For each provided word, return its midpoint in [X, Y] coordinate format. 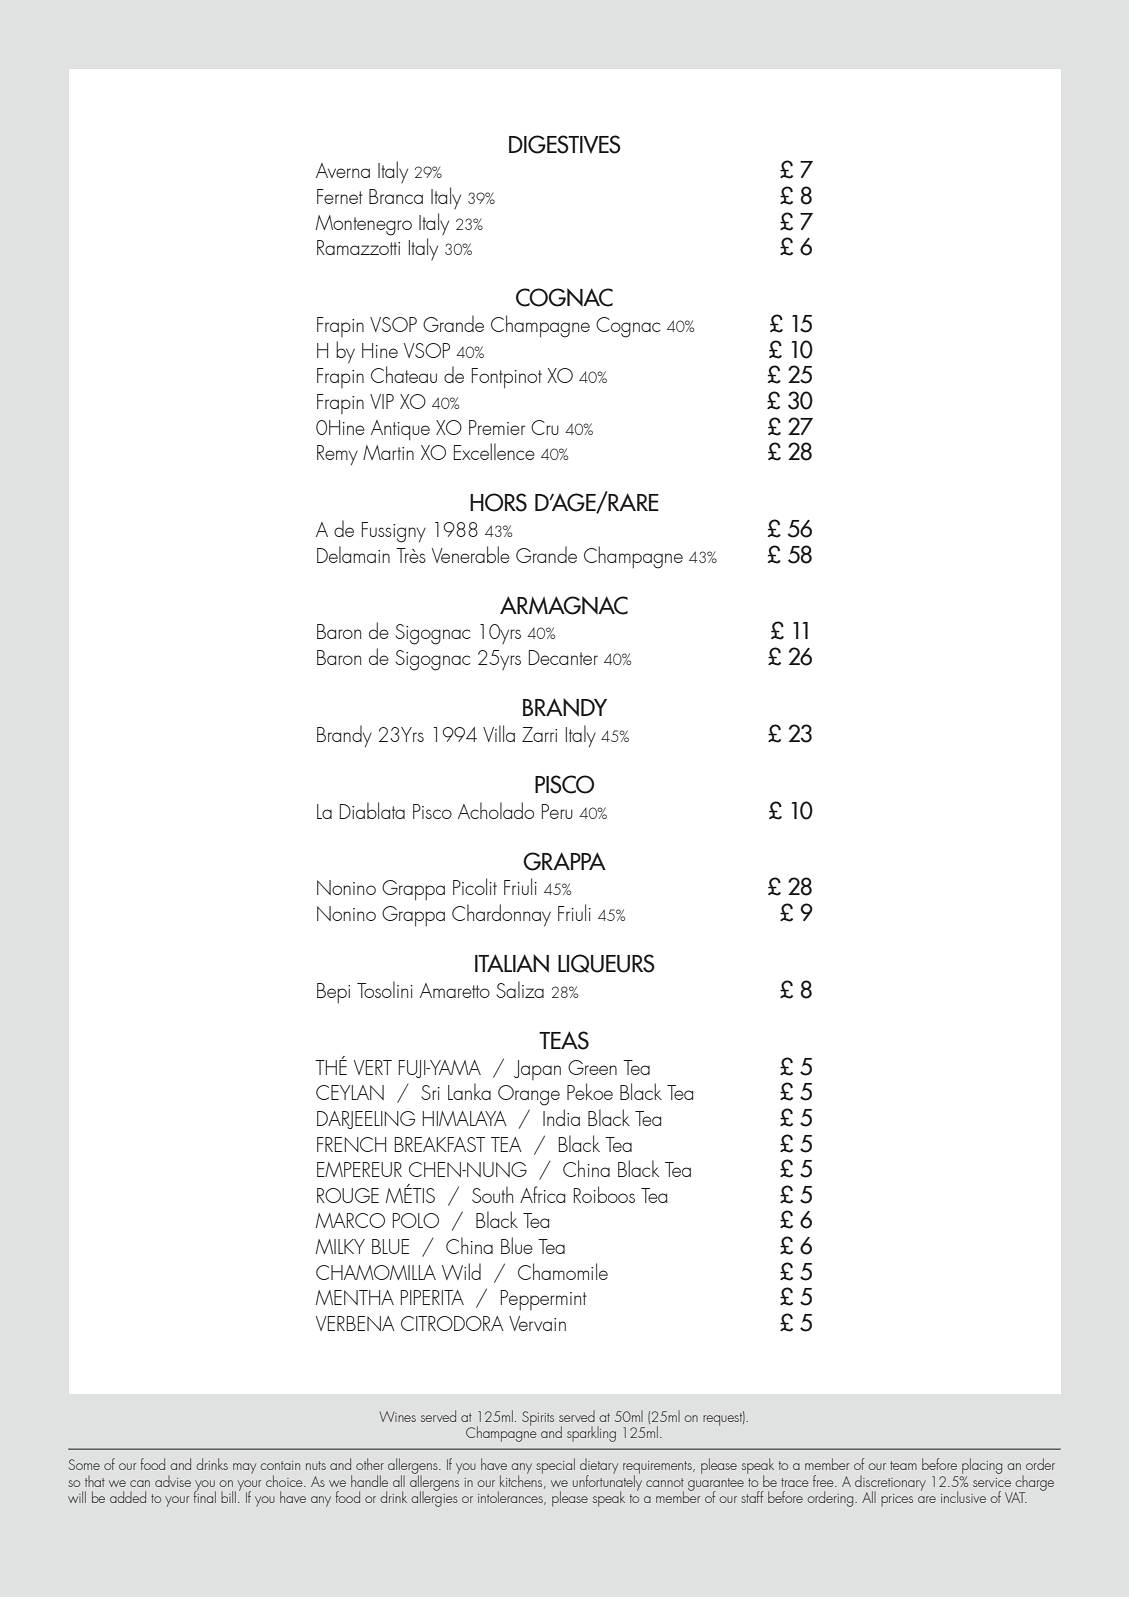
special [555, 1466]
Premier [497, 427]
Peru [557, 811]
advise [173, 1481]
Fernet [340, 196]
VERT [373, 1067]
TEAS [564, 1040]
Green [592, 1067]
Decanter [563, 657]
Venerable [471, 554]
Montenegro [364, 225]
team [903, 1465]
